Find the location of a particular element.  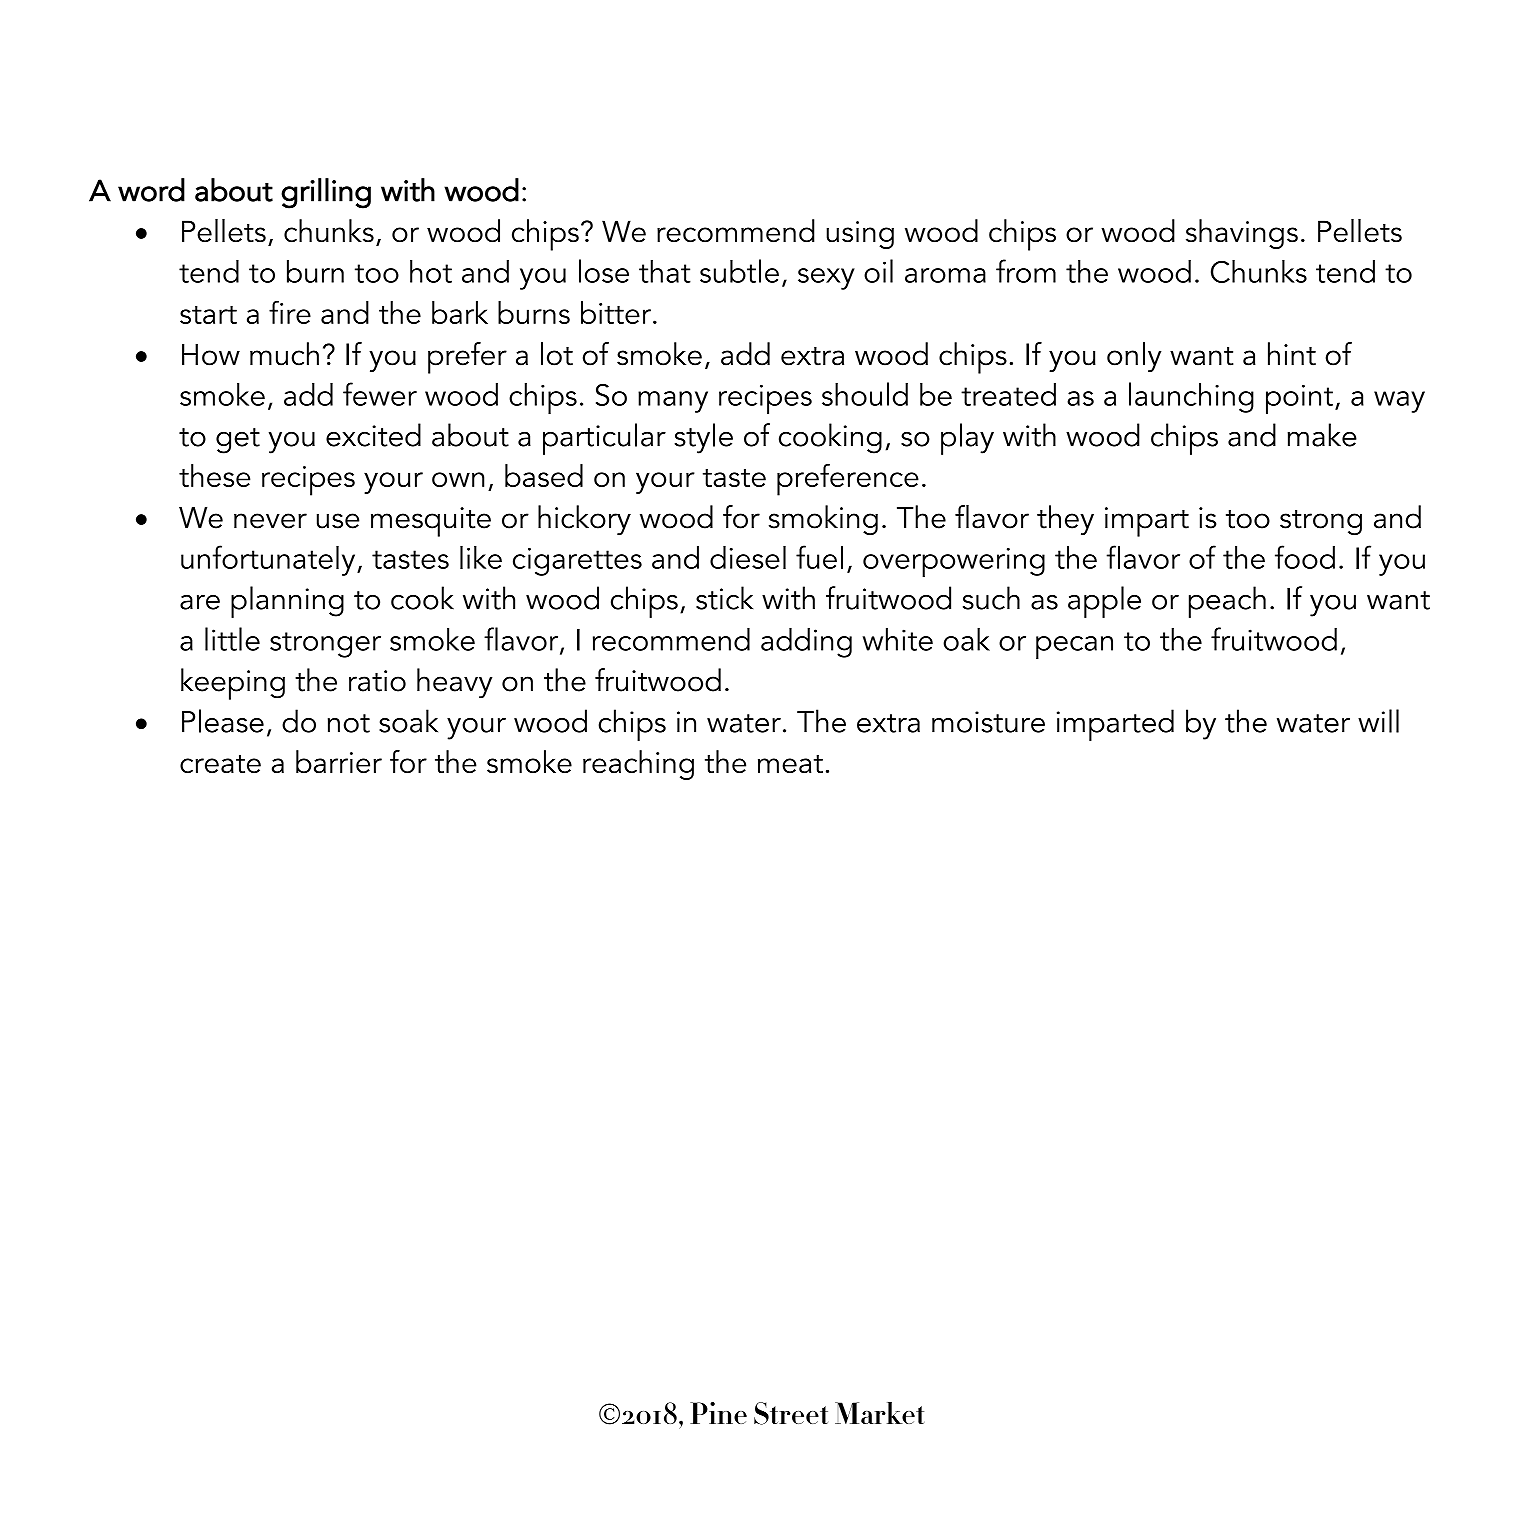

grilling is located at coordinates (326, 193).
